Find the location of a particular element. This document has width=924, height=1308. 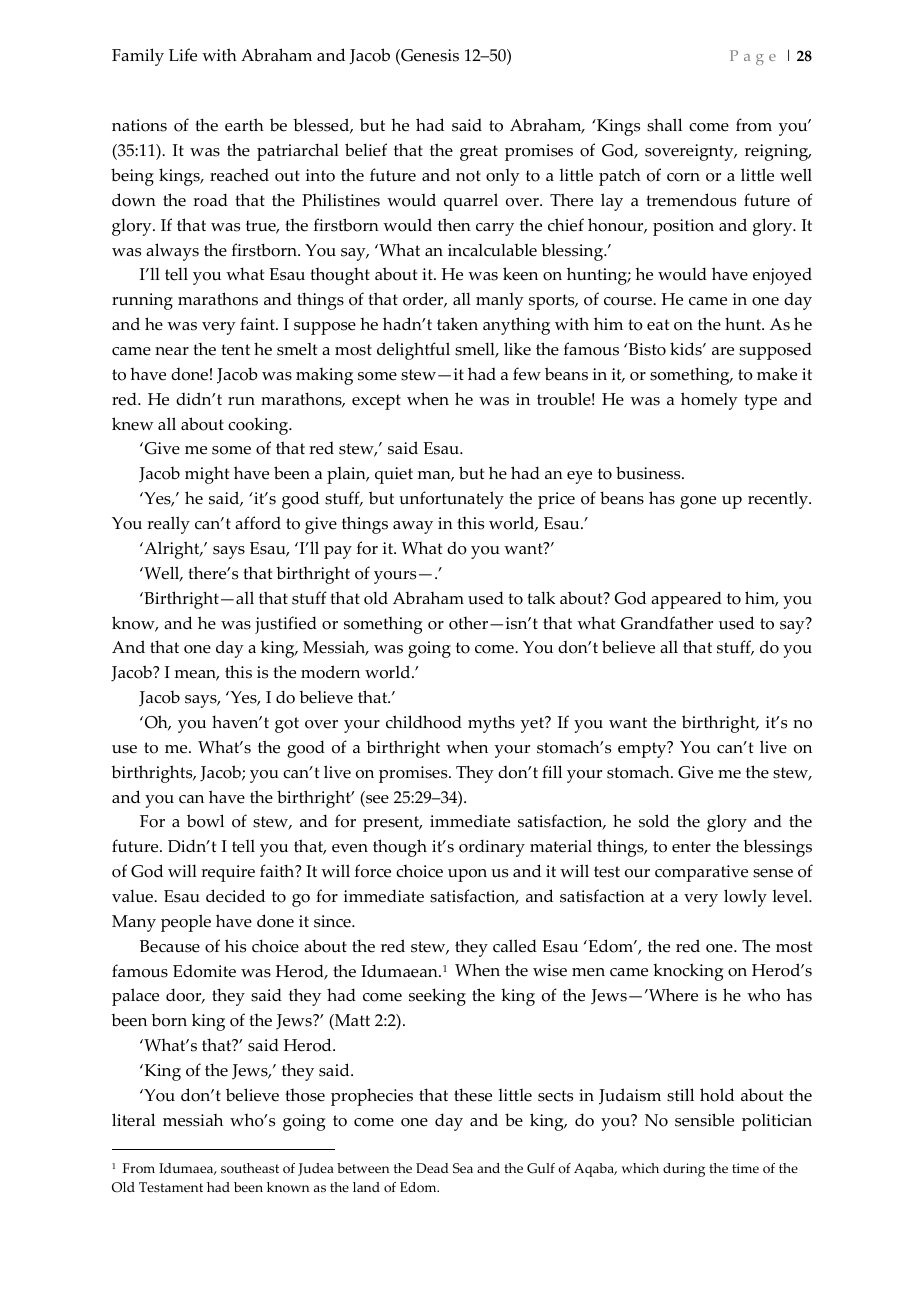

justified is located at coordinates (286, 625).
